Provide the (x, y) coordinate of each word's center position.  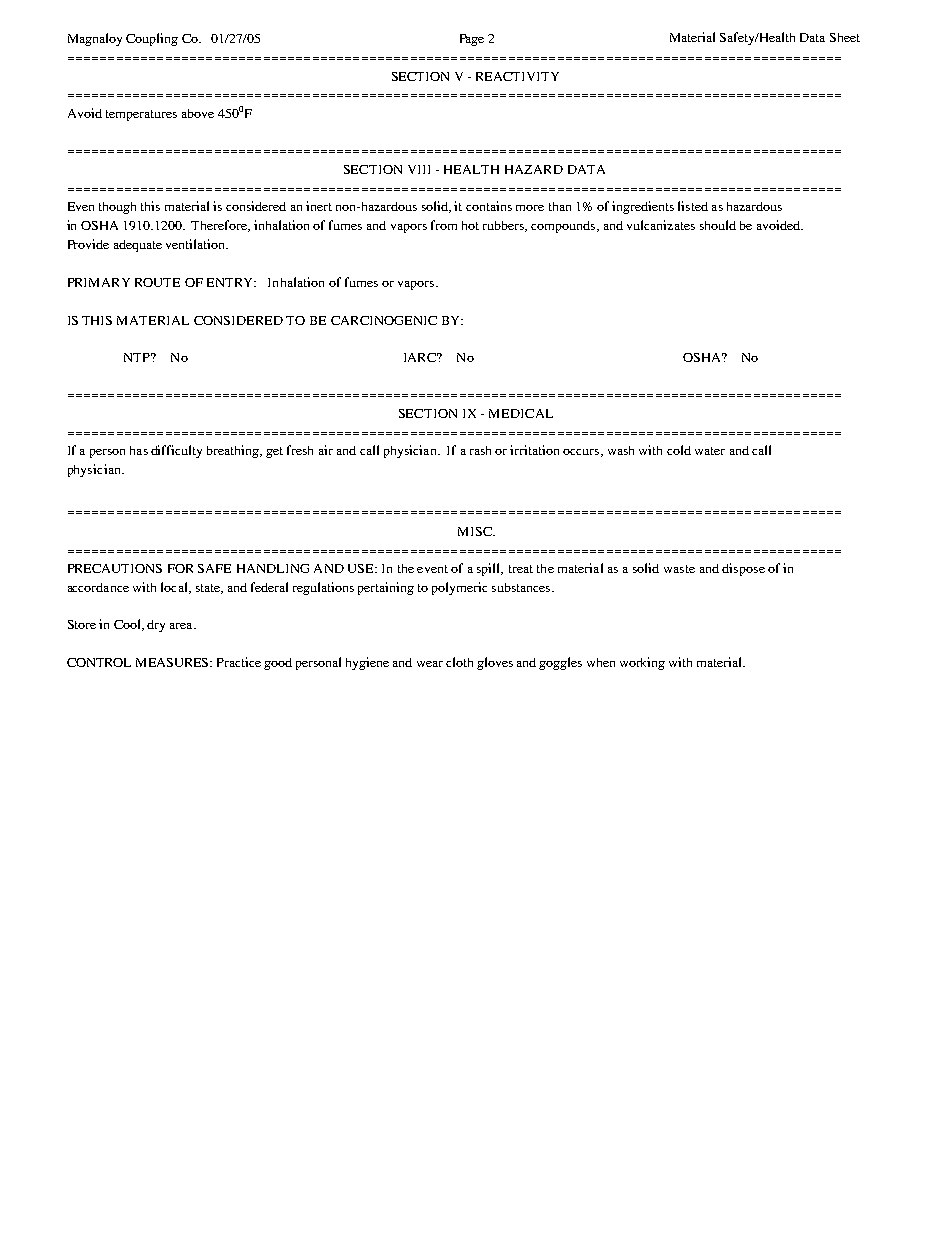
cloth (459, 662)
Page (472, 40)
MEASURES (173, 662)
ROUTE (157, 282)
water (710, 451)
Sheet (845, 37)
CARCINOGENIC (384, 320)
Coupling (152, 39)
